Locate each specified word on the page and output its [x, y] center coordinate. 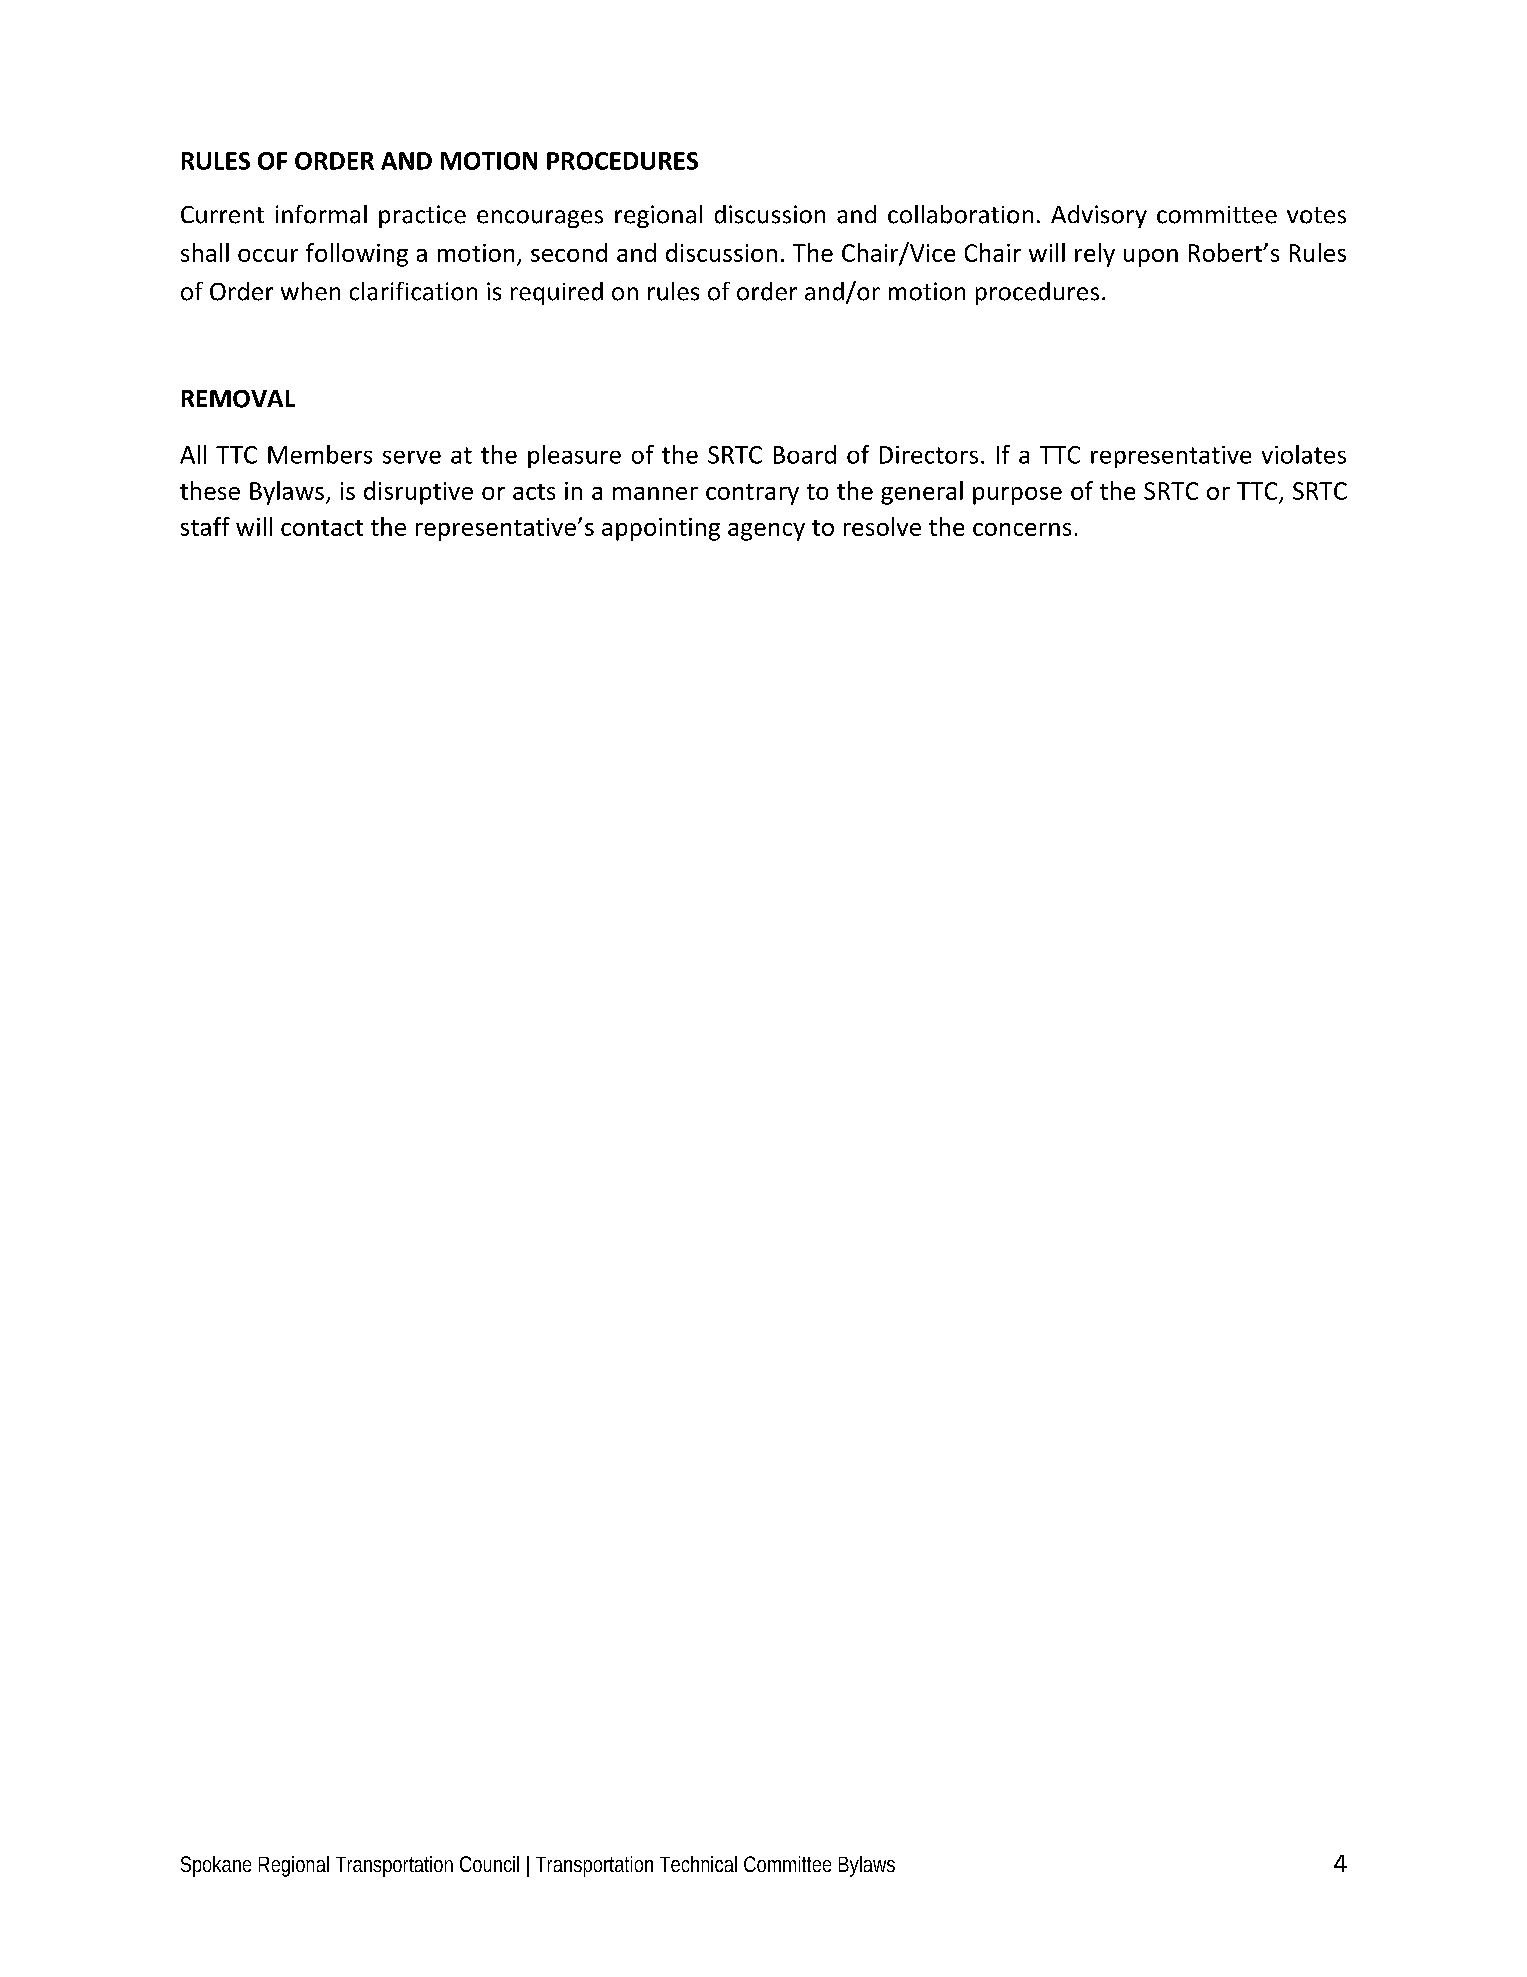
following [357, 255]
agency [766, 532]
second [569, 252]
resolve [882, 526]
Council [489, 1864]
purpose [1017, 496]
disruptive [418, 493]
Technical [698, 1864]
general [922, 493]
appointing [661, 529]
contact [322, 528]
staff [205, 526]
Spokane [216, 1866]
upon [1151, 258]
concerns [1022, 529]
